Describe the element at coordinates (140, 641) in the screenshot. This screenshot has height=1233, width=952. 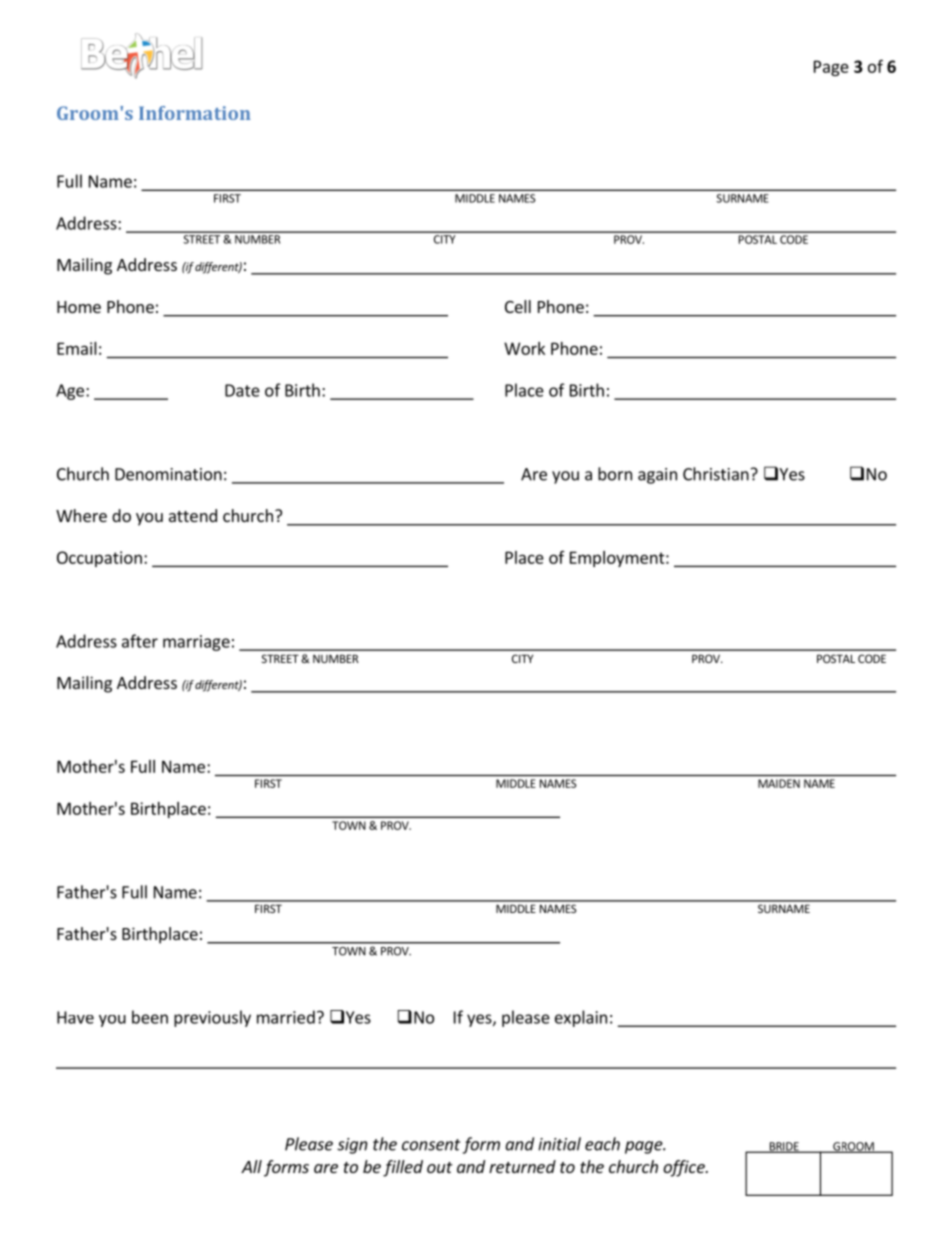
I see `after` at that location.
